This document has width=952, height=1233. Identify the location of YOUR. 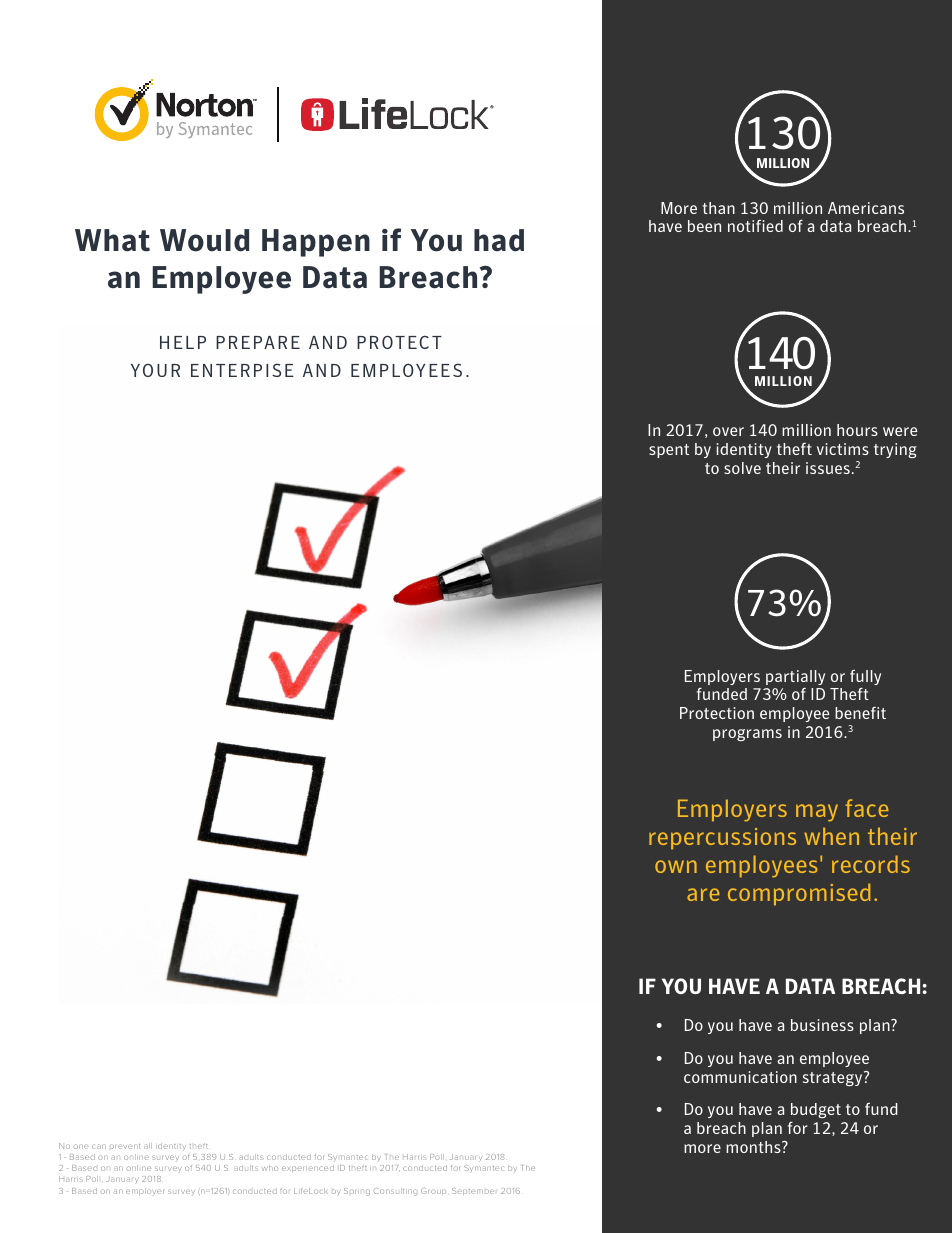
(155, 370).
